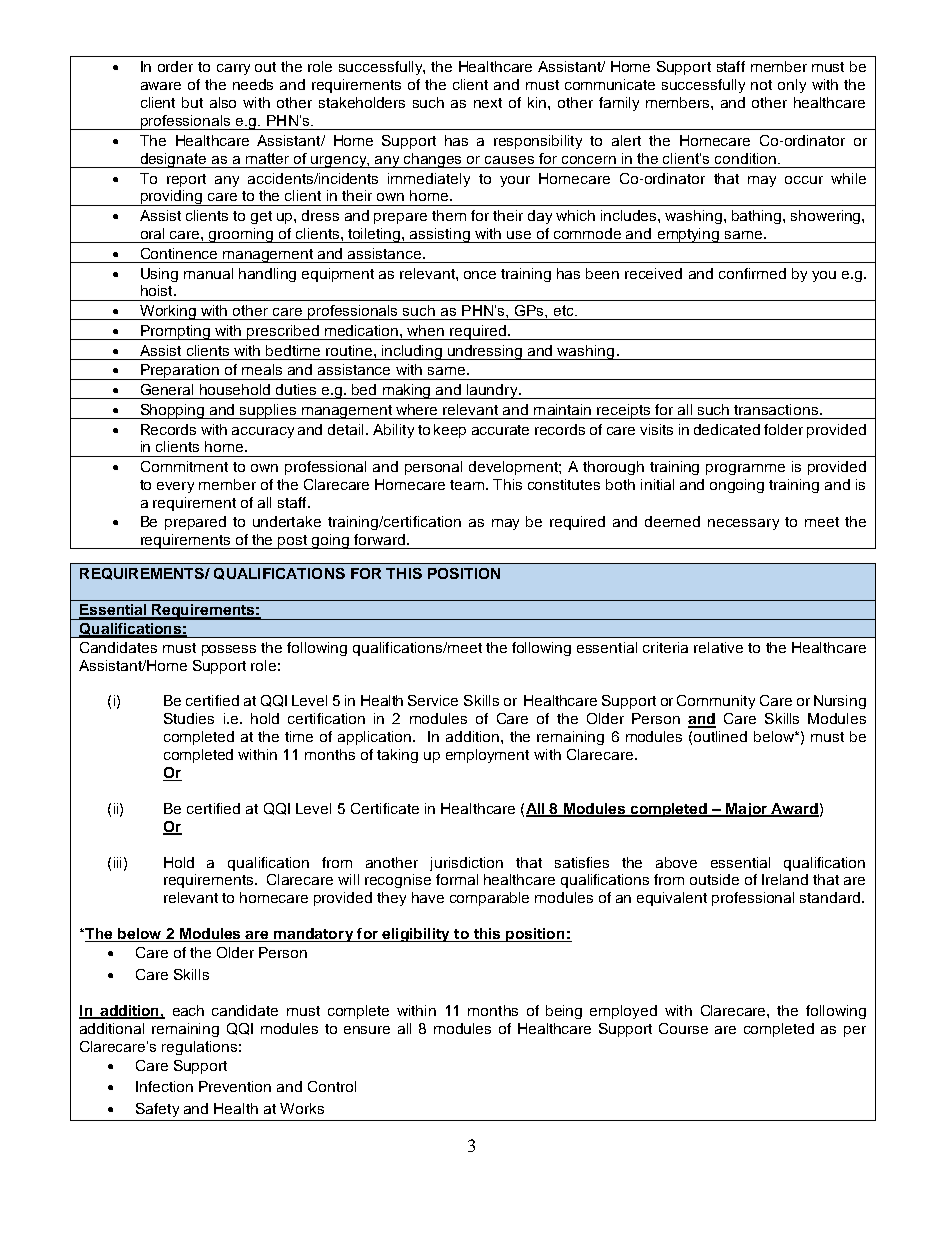 This screenshot has height=1233, width=952. I want to click on being, so click(564, 1012).
